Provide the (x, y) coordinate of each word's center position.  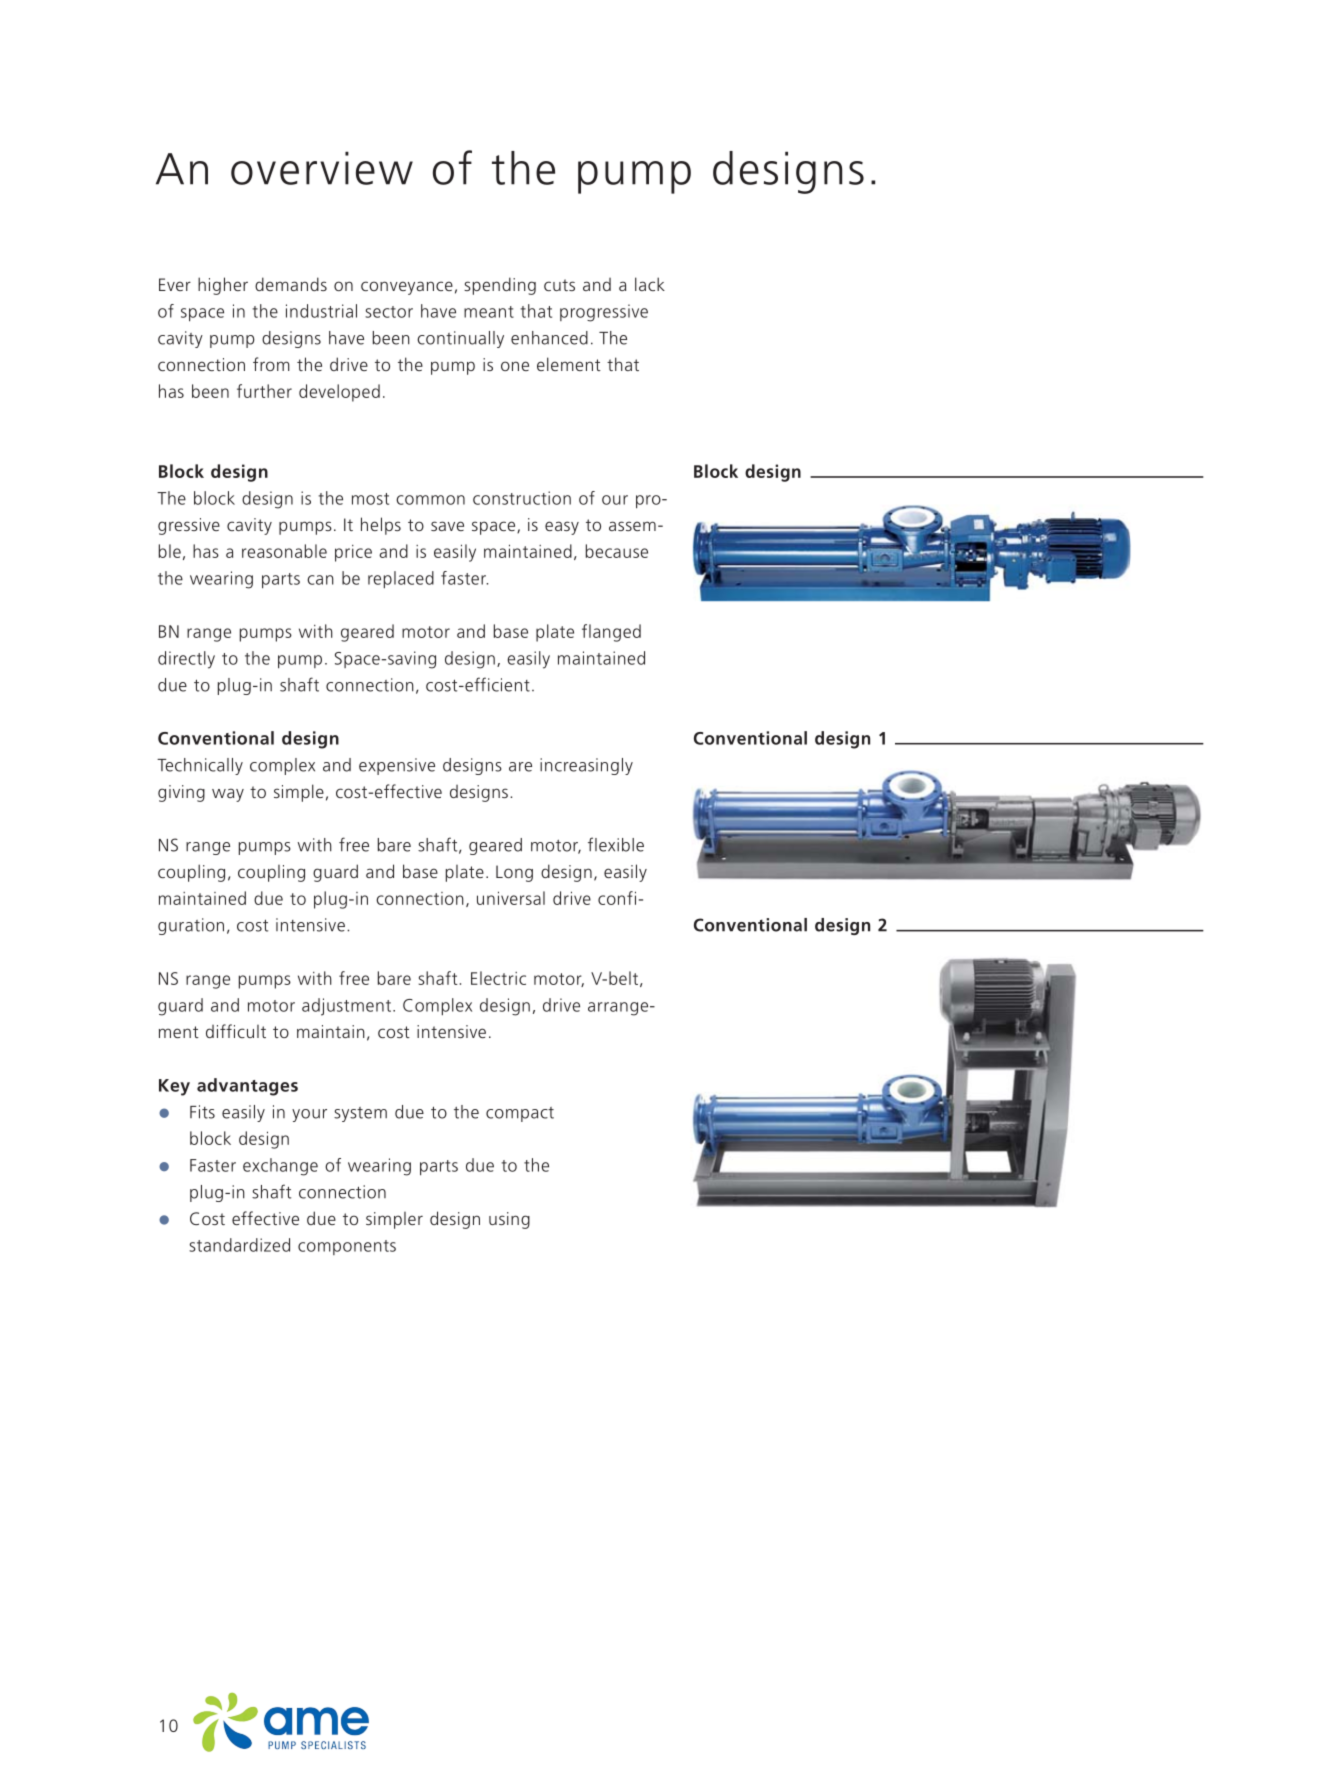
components (347, 1247)
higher (223, 286)
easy (562, 528)
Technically (200, 766)
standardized (239, 1245)
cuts (559, 285)
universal (511, 898)
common (430, 500)
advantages (247, 1087)
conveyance (407, 288)
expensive (397, 766)
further (264, 391)
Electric (498, 978)
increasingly (586, 766)
